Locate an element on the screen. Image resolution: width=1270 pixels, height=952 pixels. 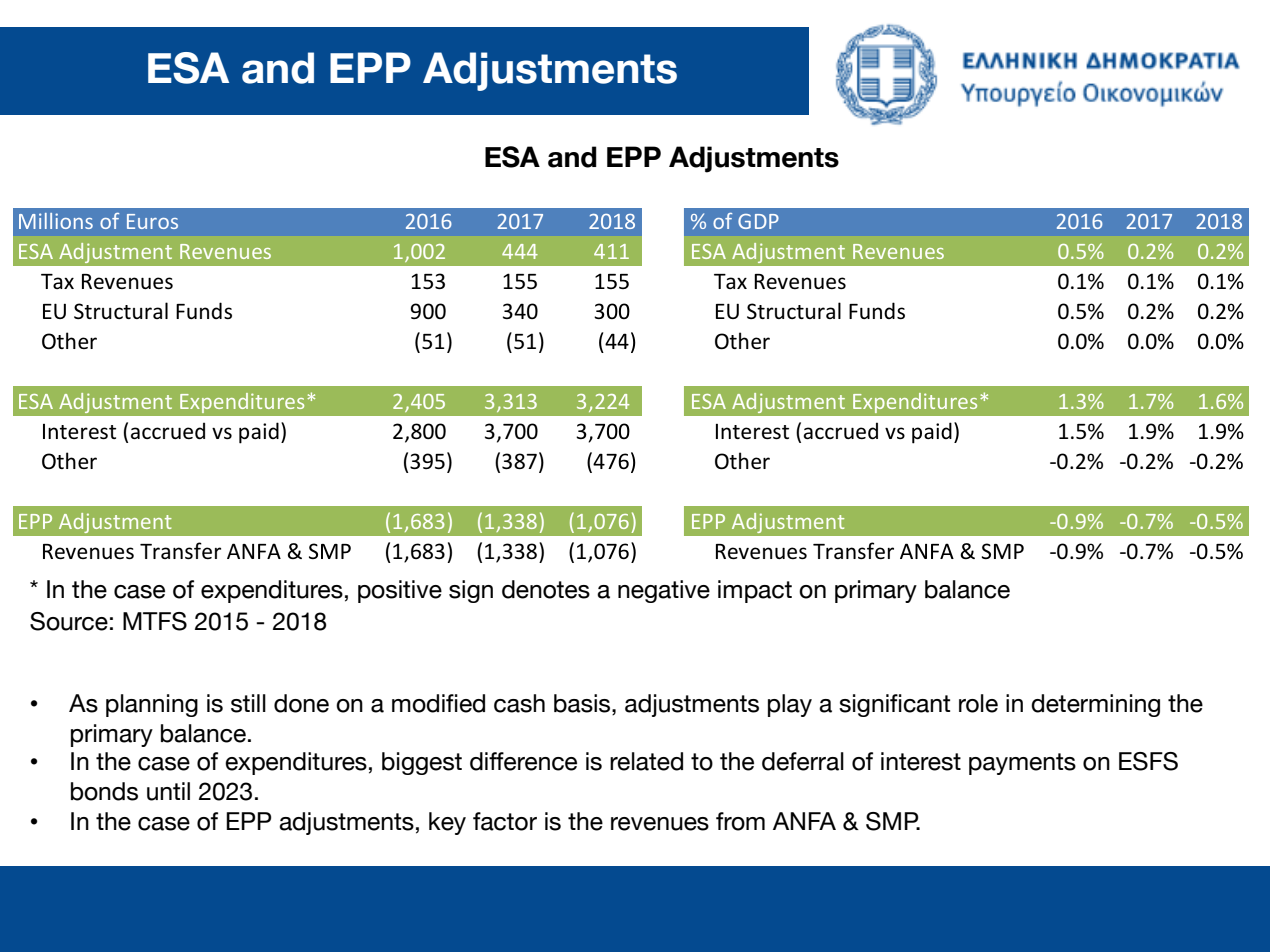
until is located at coordinates (168, 791).
